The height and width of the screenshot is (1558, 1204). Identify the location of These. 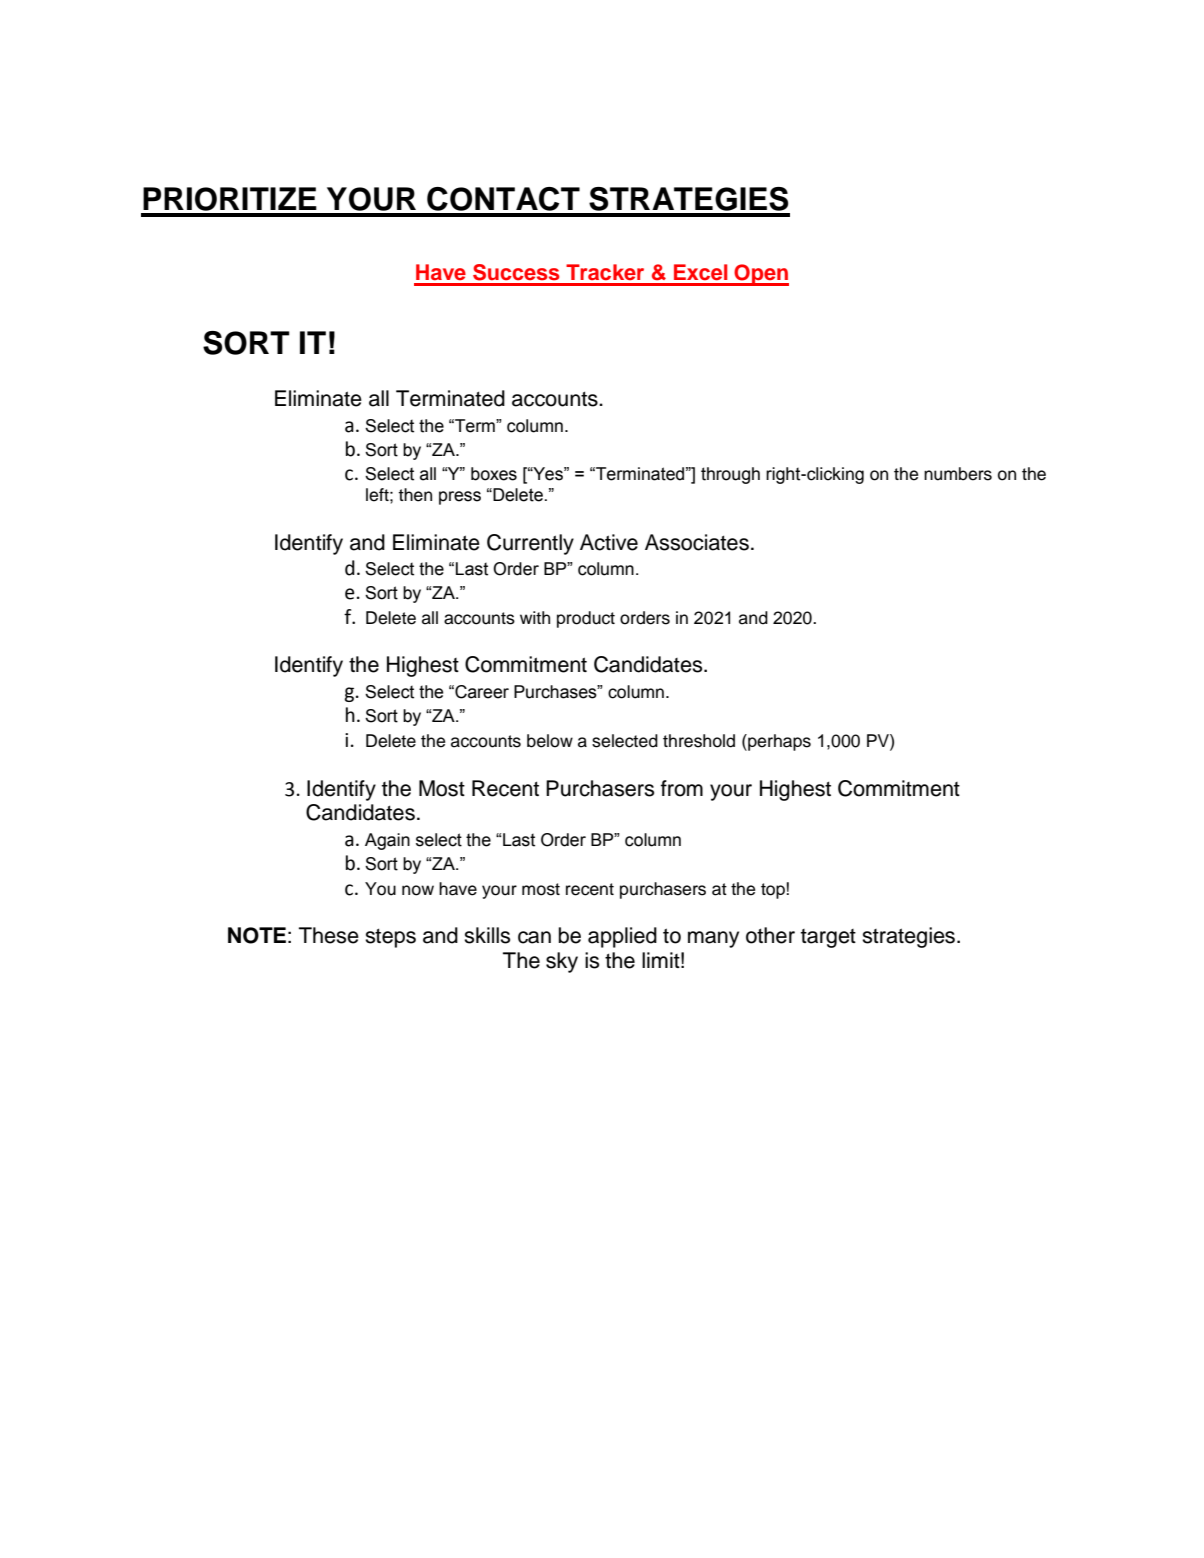
(329, 935).
